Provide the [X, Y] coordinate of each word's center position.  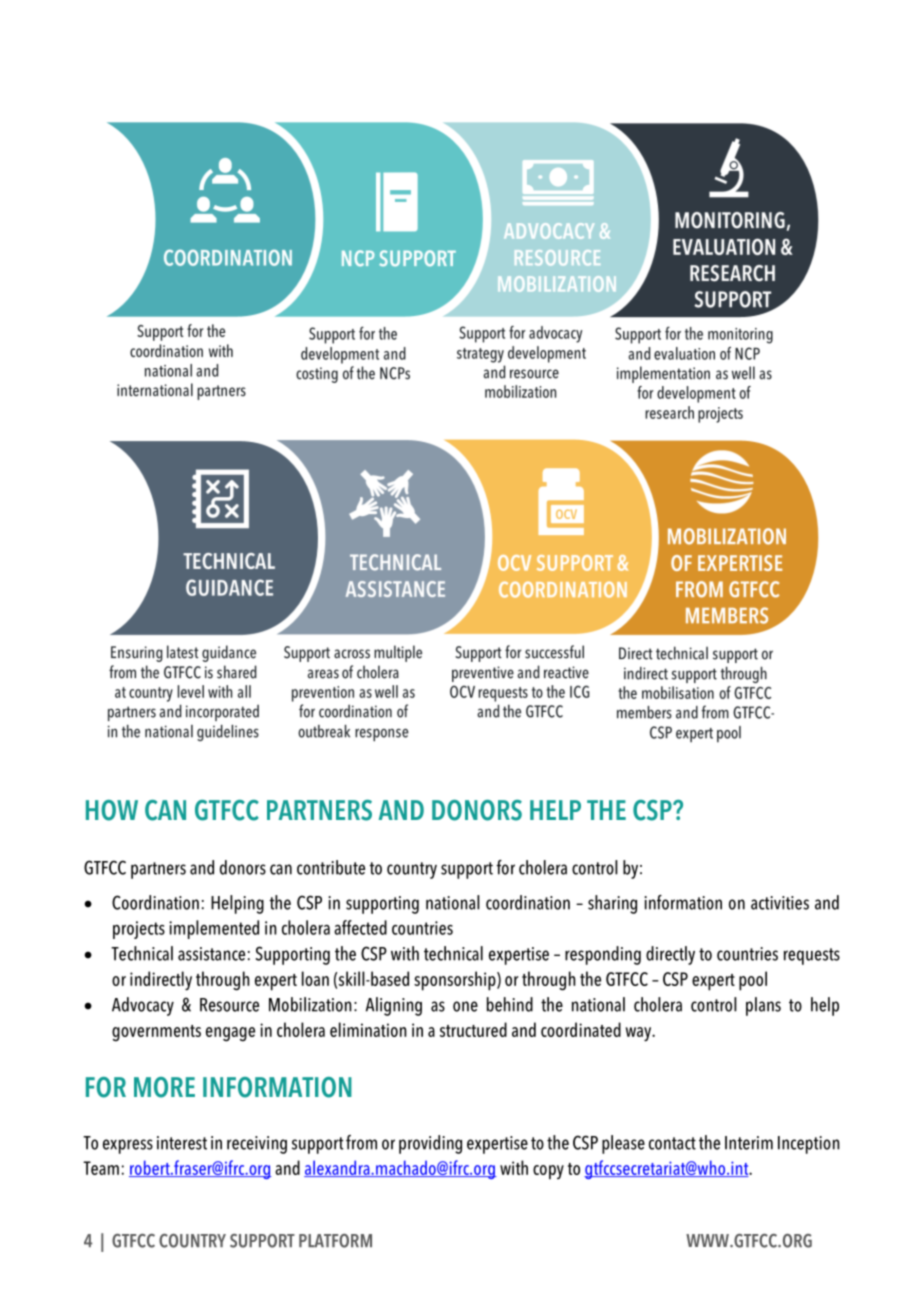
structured [473, 1029]
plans [763, 1006]
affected [360, 927]
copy [548, 1172]
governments [156, 1033]
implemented [214, 929]
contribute [331, 867]
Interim [749, 1143]
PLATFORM [335, 1241]
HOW [112, 810]
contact [672, 1143]
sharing [612, 904]
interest [182, 1143]
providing [430, 1144]
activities [780, 903]
